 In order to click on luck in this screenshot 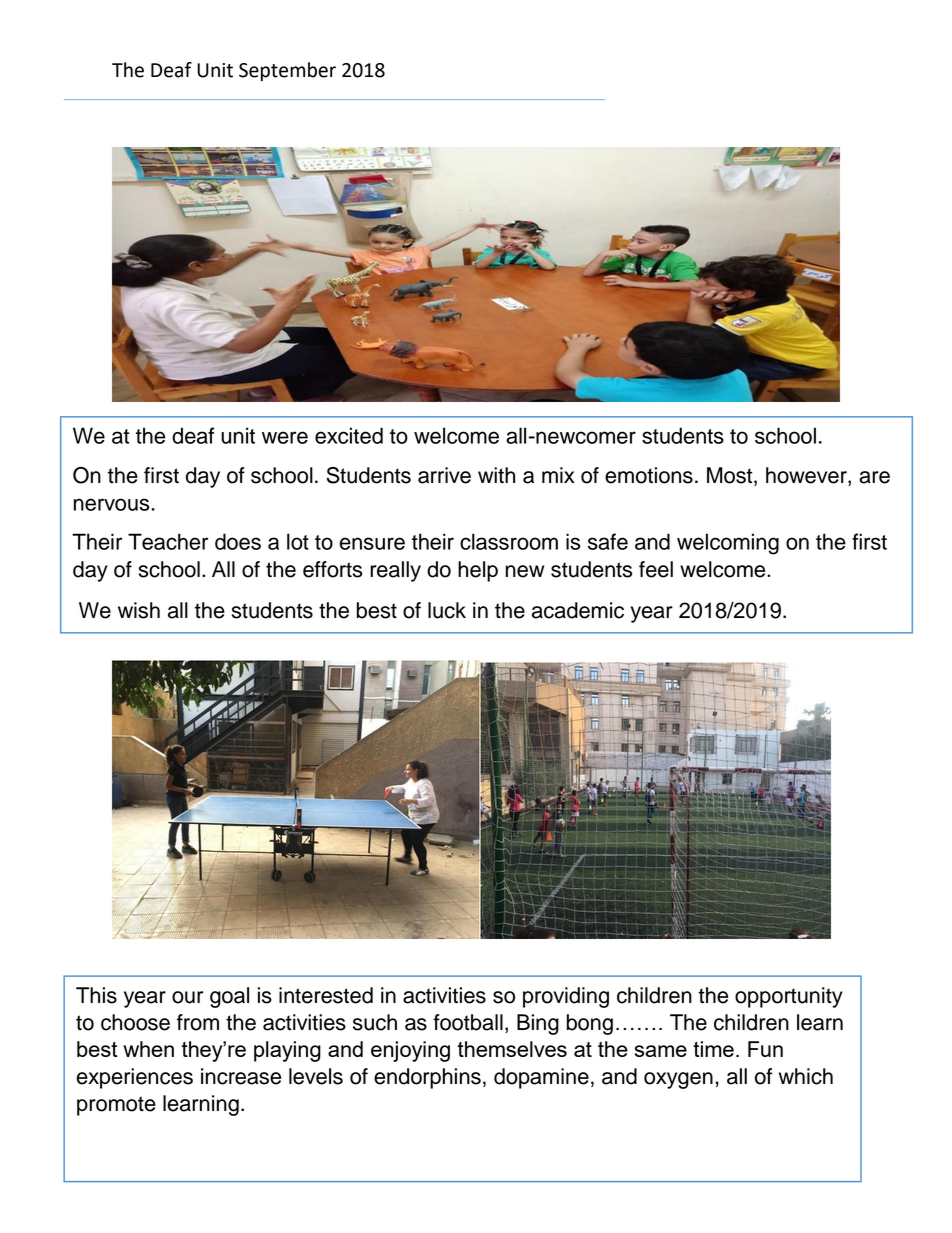, I will do `click(447, 610)`.
